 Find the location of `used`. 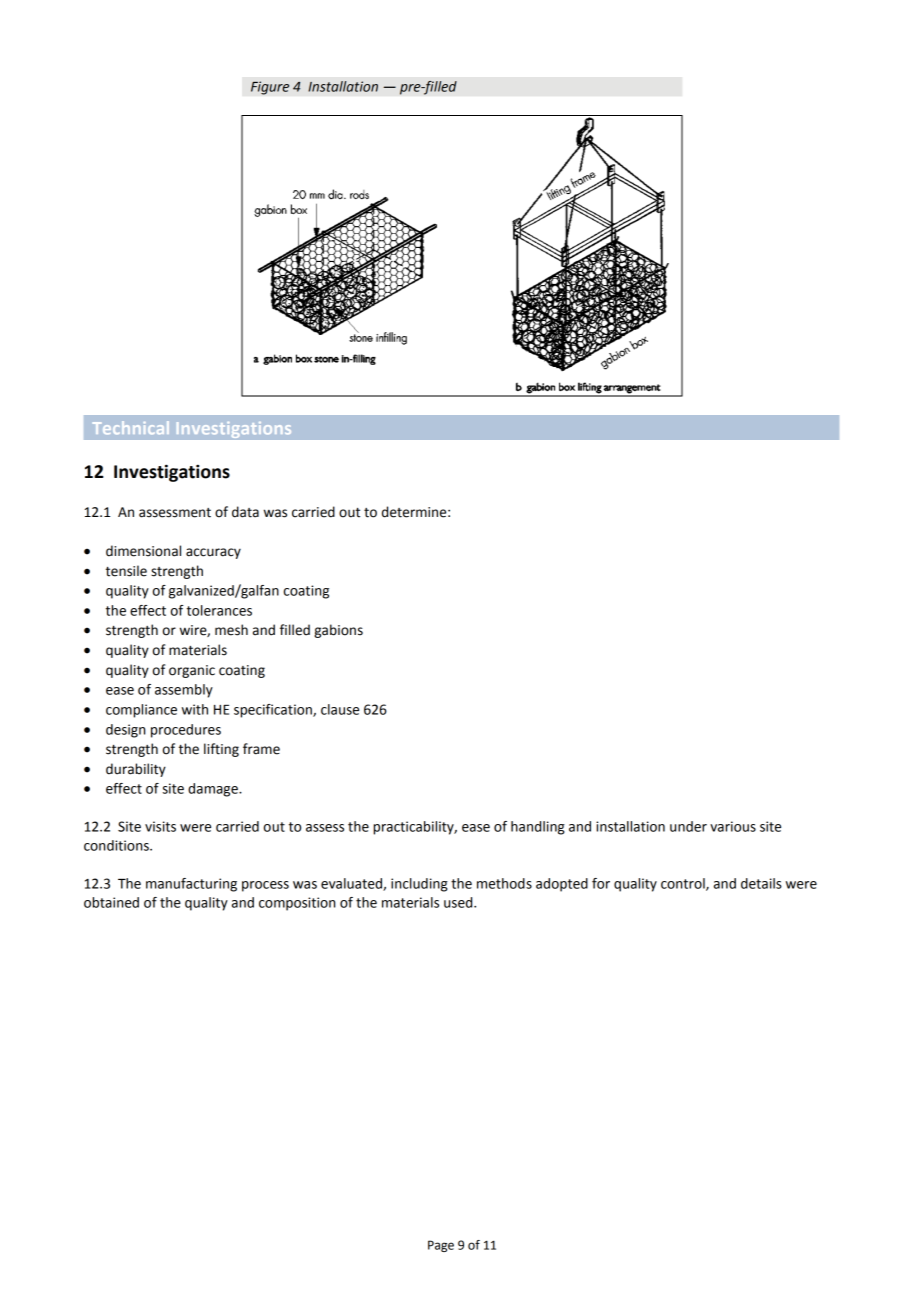

used is located at coordinates (459, 902).
